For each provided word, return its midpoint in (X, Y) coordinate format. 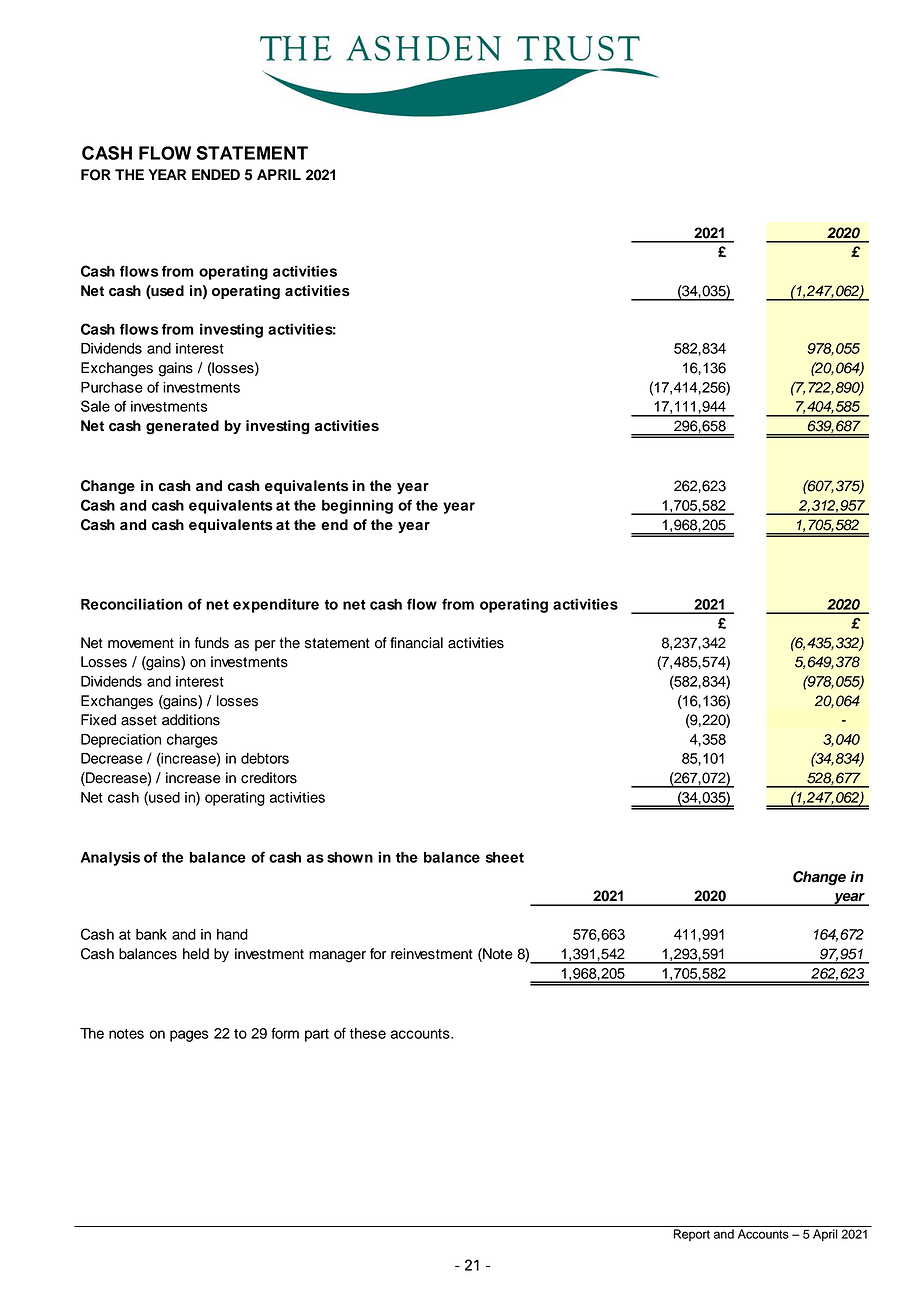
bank (151, 934)
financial (416, 643)
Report (692, 1235)
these (368, 1033)
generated (182, 427)
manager (337, 957)
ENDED (216, 174)
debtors (265, 758)
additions (191, 720)
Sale (95, 406)
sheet (505, 857)
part (317, 1035)
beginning (357, 506)
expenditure (276, 605)
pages (189, 1036)
